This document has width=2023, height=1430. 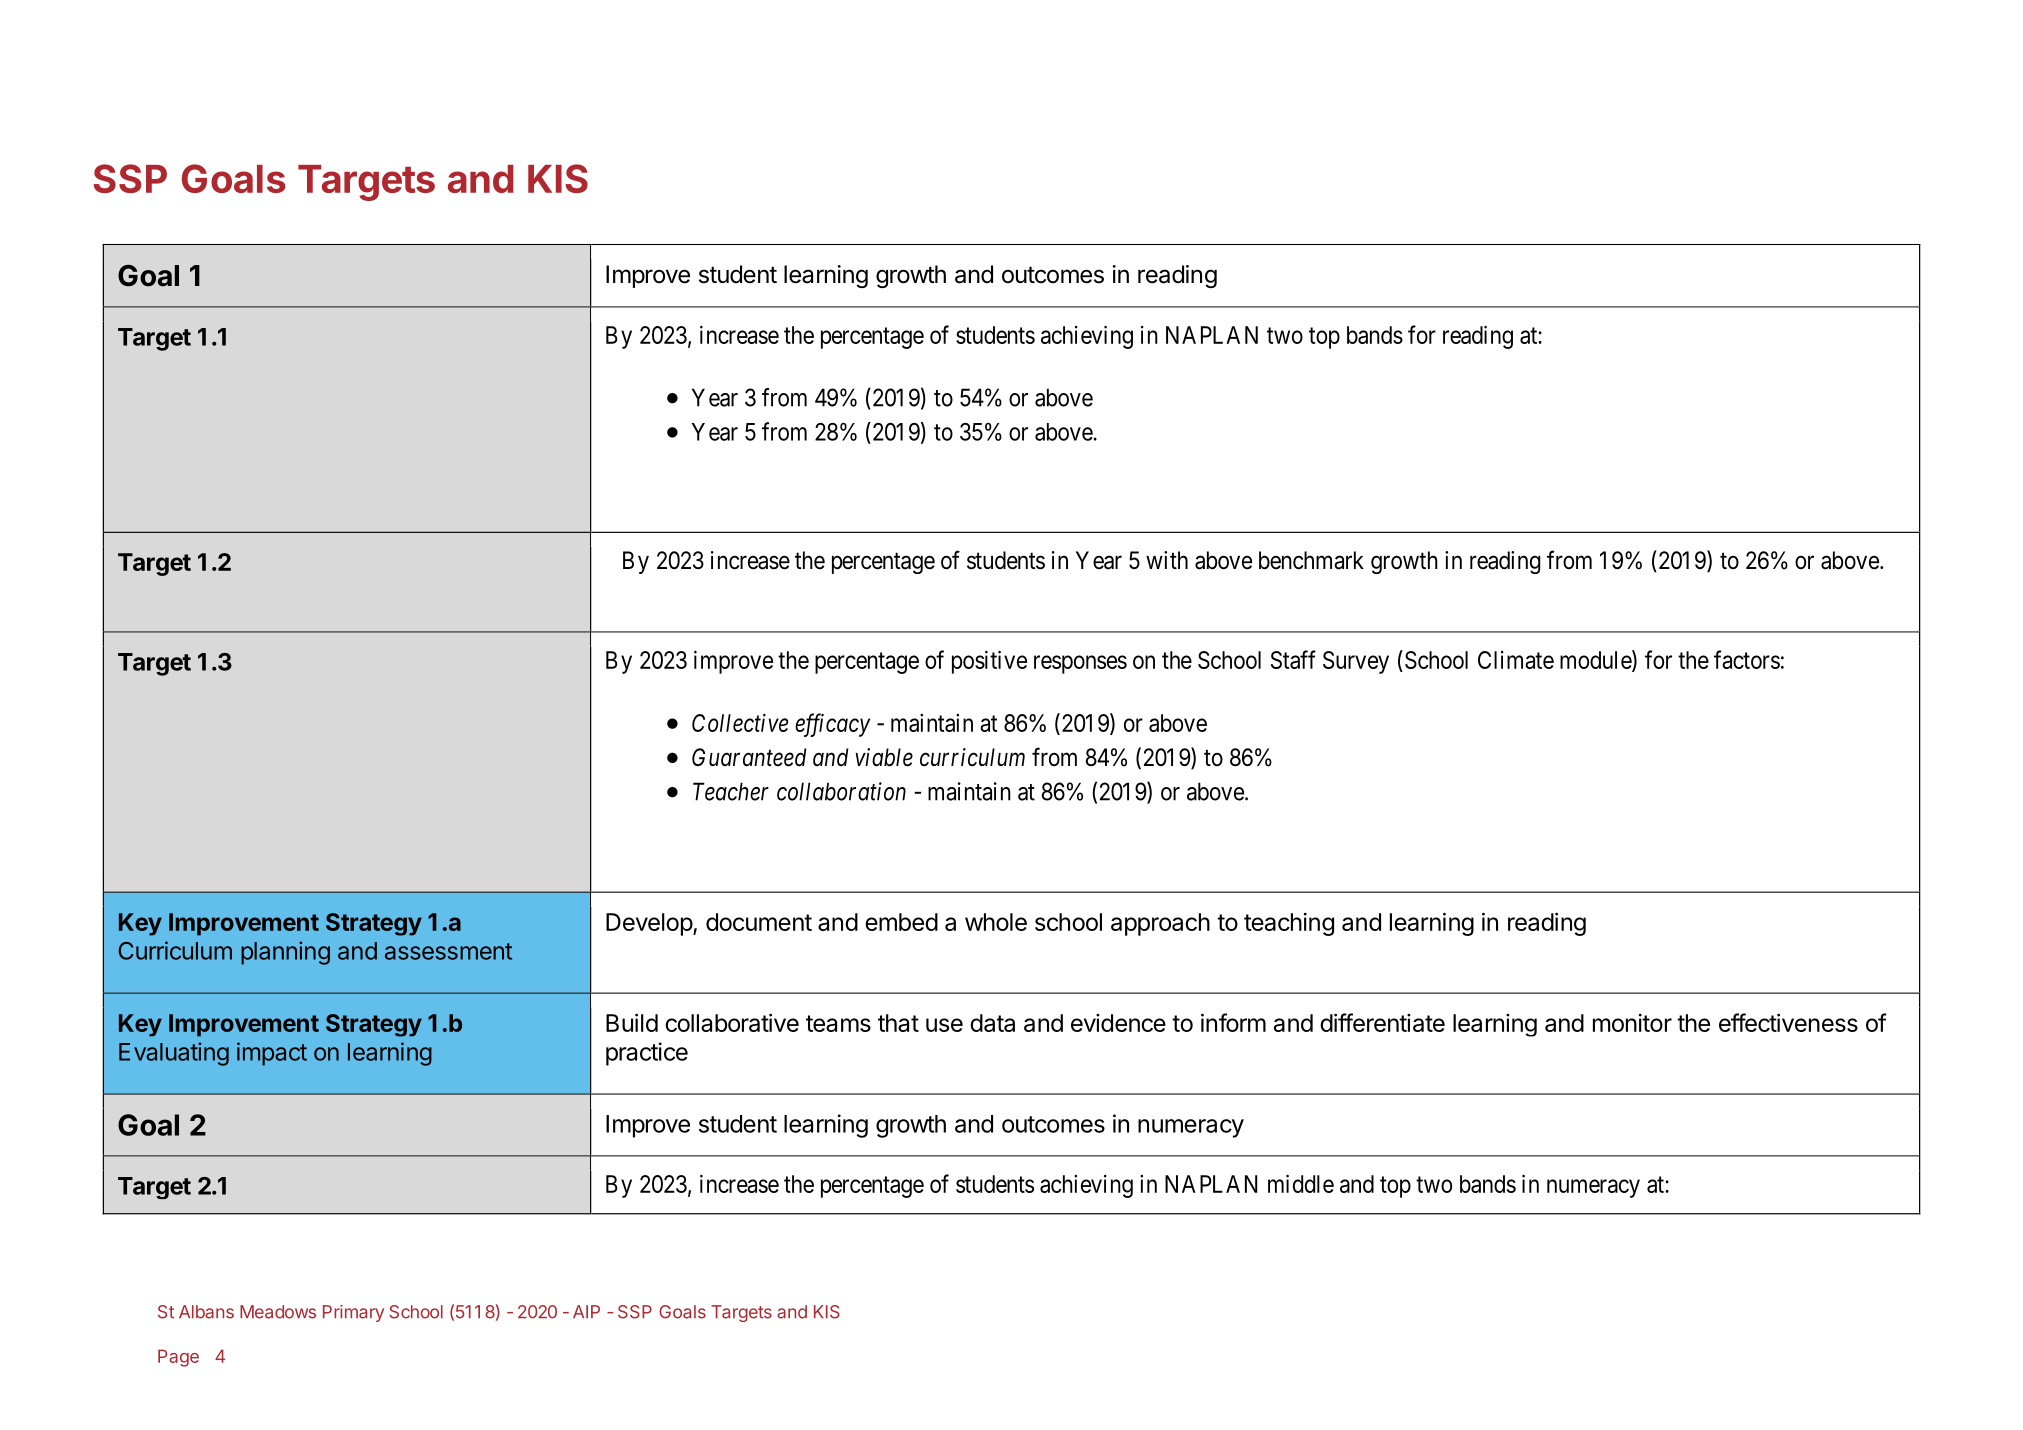 I want to click on benchmark, so click(x=1311, y=560).
